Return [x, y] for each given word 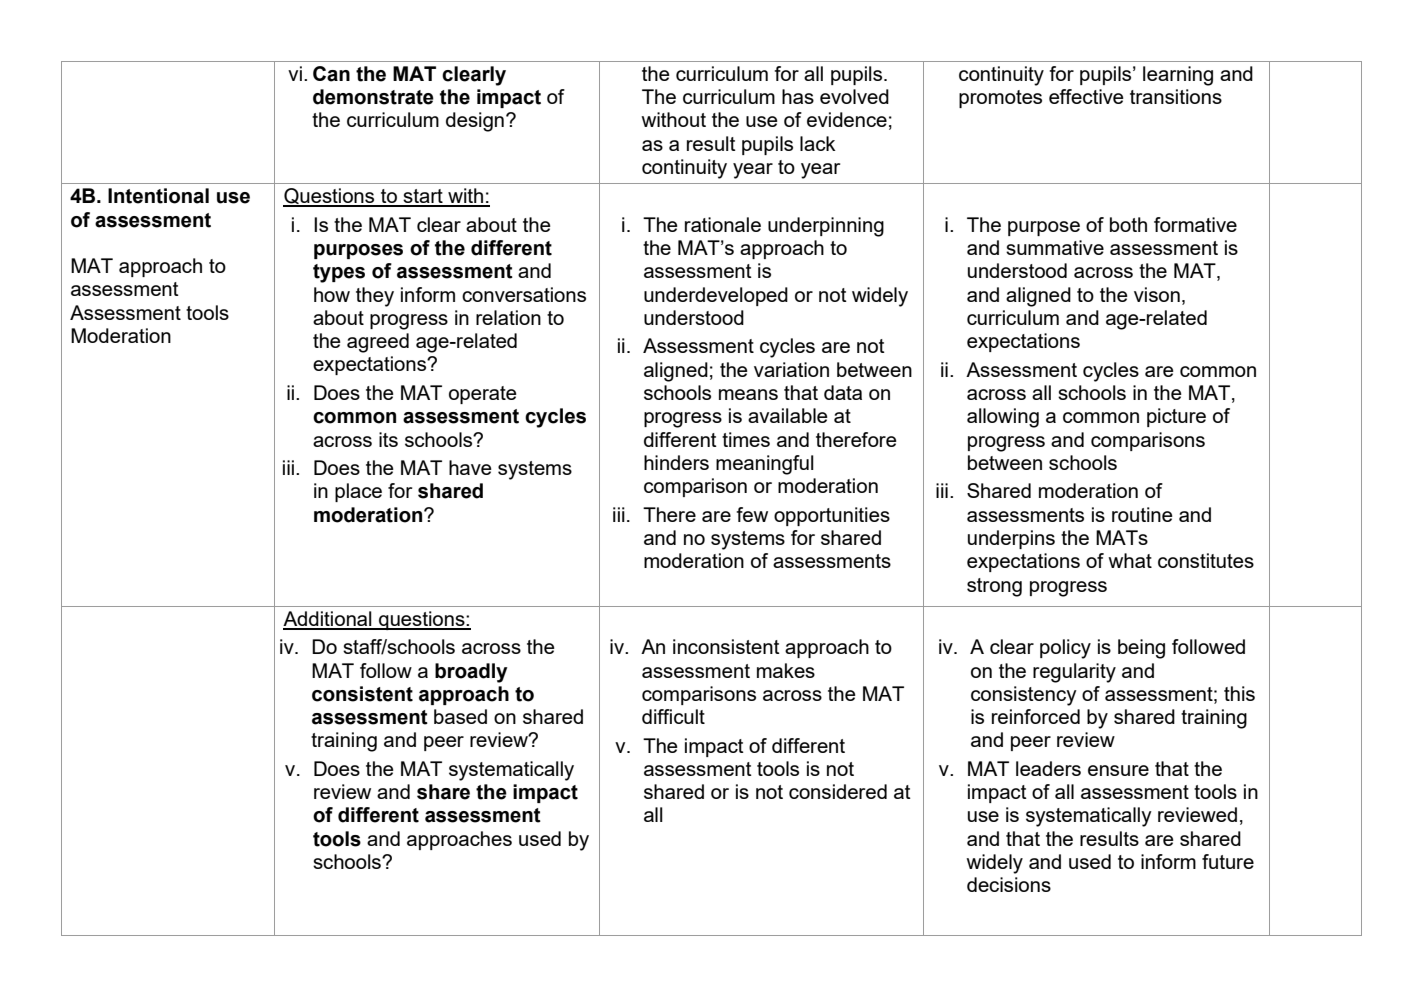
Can [331, 74]
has [798, 96]
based [460, 716]
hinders [676, 462]
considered [838, 791]
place [358, 492]
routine [1142, 514]
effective [1086, 96]
